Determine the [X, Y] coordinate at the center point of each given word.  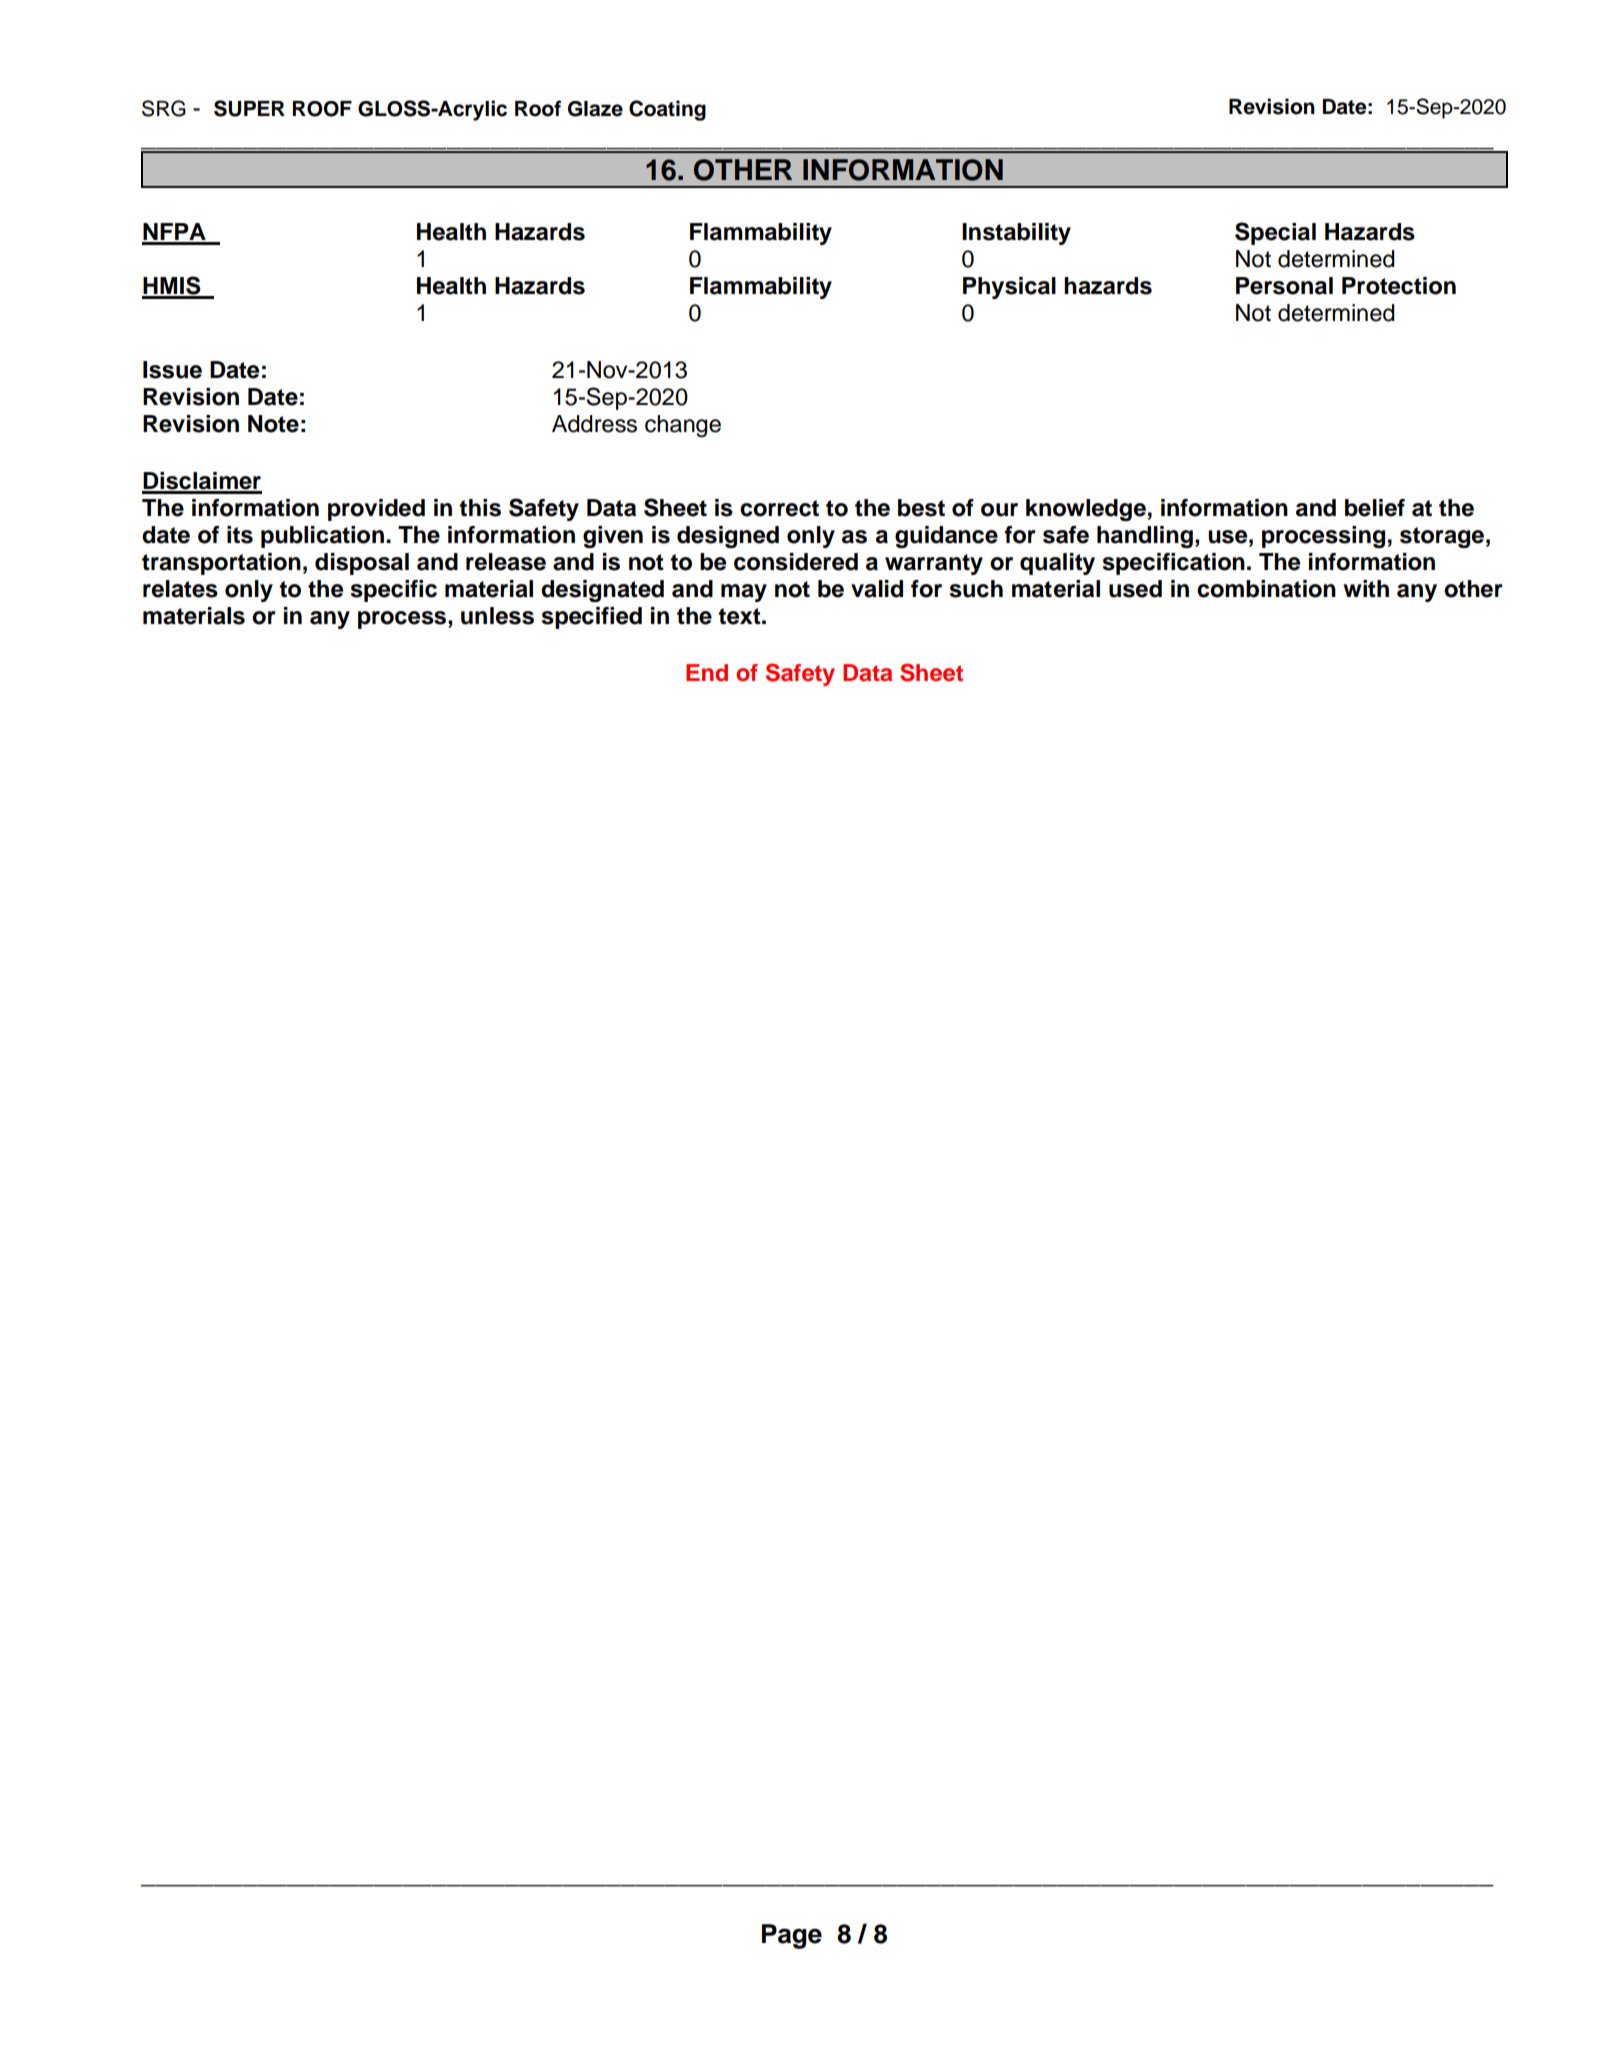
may [744, 593]
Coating [667, 110]
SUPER [249, 108]
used [1135, 589]
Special [1275, 233]
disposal [362, 564]
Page [792, 1936]
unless [497, 616]
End [707, 673]
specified [592, 618]
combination [1266, 589]
